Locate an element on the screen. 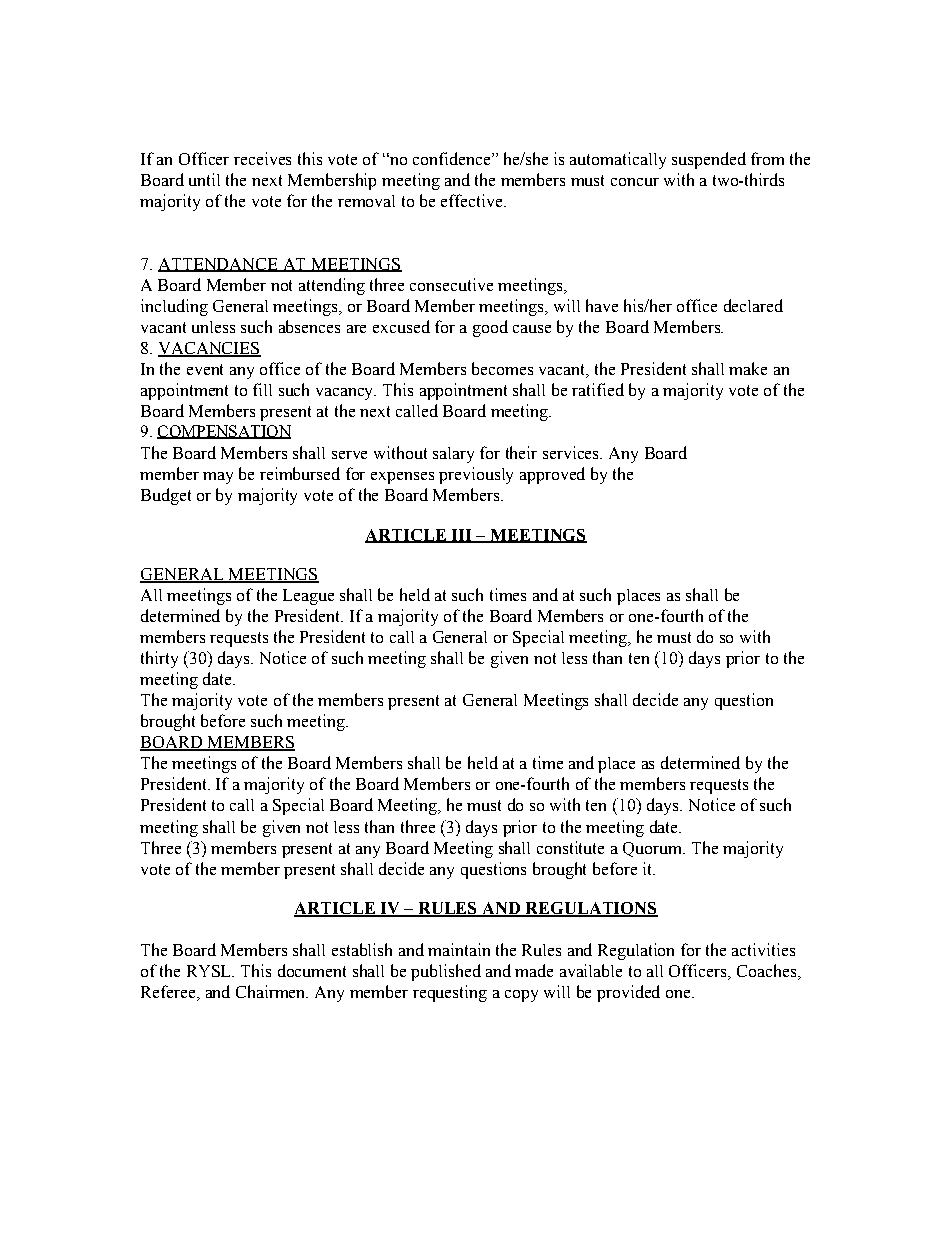 This screenshot has width=952, height=1233. Chairmen is located at coordinates (272, 991).
